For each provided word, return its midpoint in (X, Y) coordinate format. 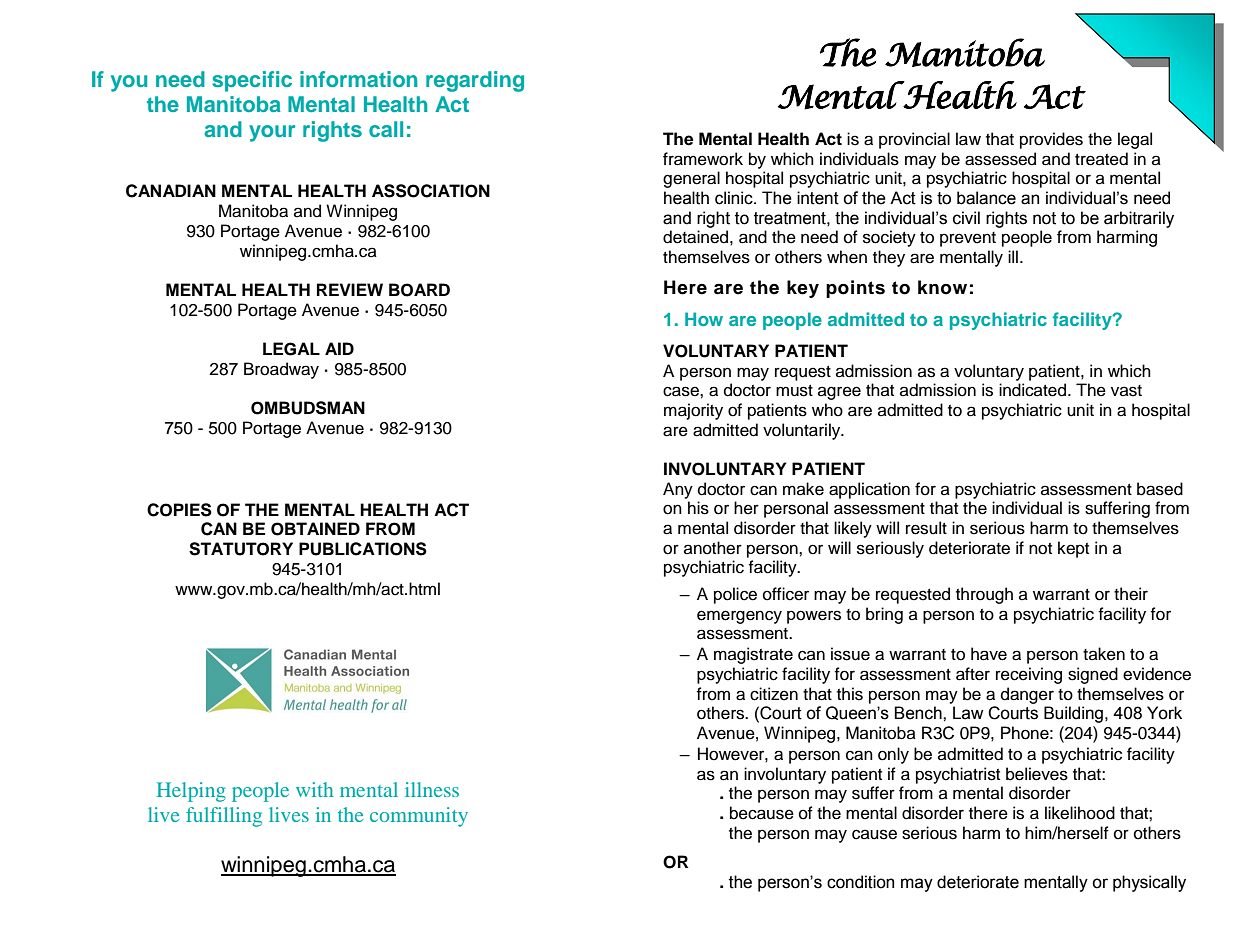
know (942, 287)
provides (1051, 140)
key (803, 289)
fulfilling (224, 817)
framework (703, 159)
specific (252, 81)
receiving (1029, 675)
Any (678, 490)
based (1160, 489)
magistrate (753, 655)
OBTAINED (315, 529)
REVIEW (350, 289)
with (314, 789)
